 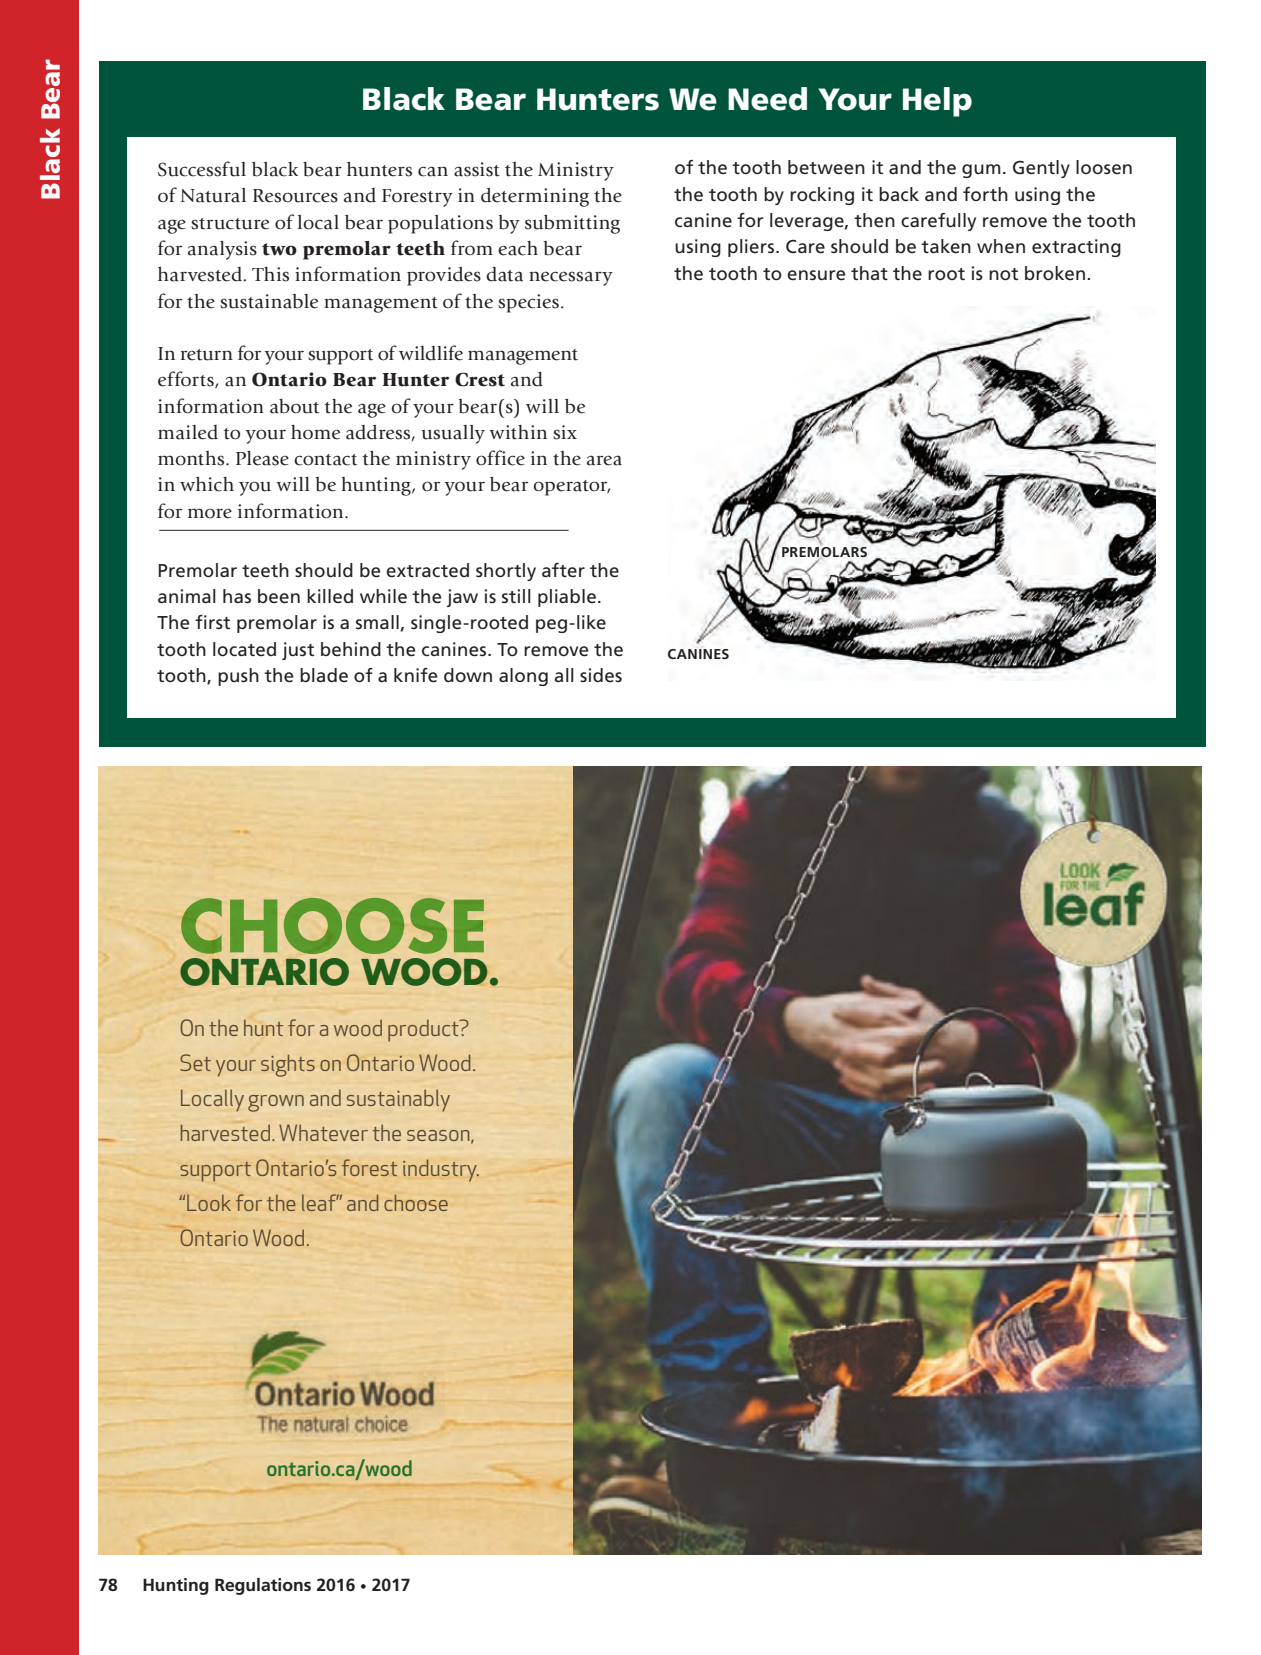 What do you see at coordinates (295, 196) in the screenshot?
I see `Resources` at bounding box center [295, 196].
